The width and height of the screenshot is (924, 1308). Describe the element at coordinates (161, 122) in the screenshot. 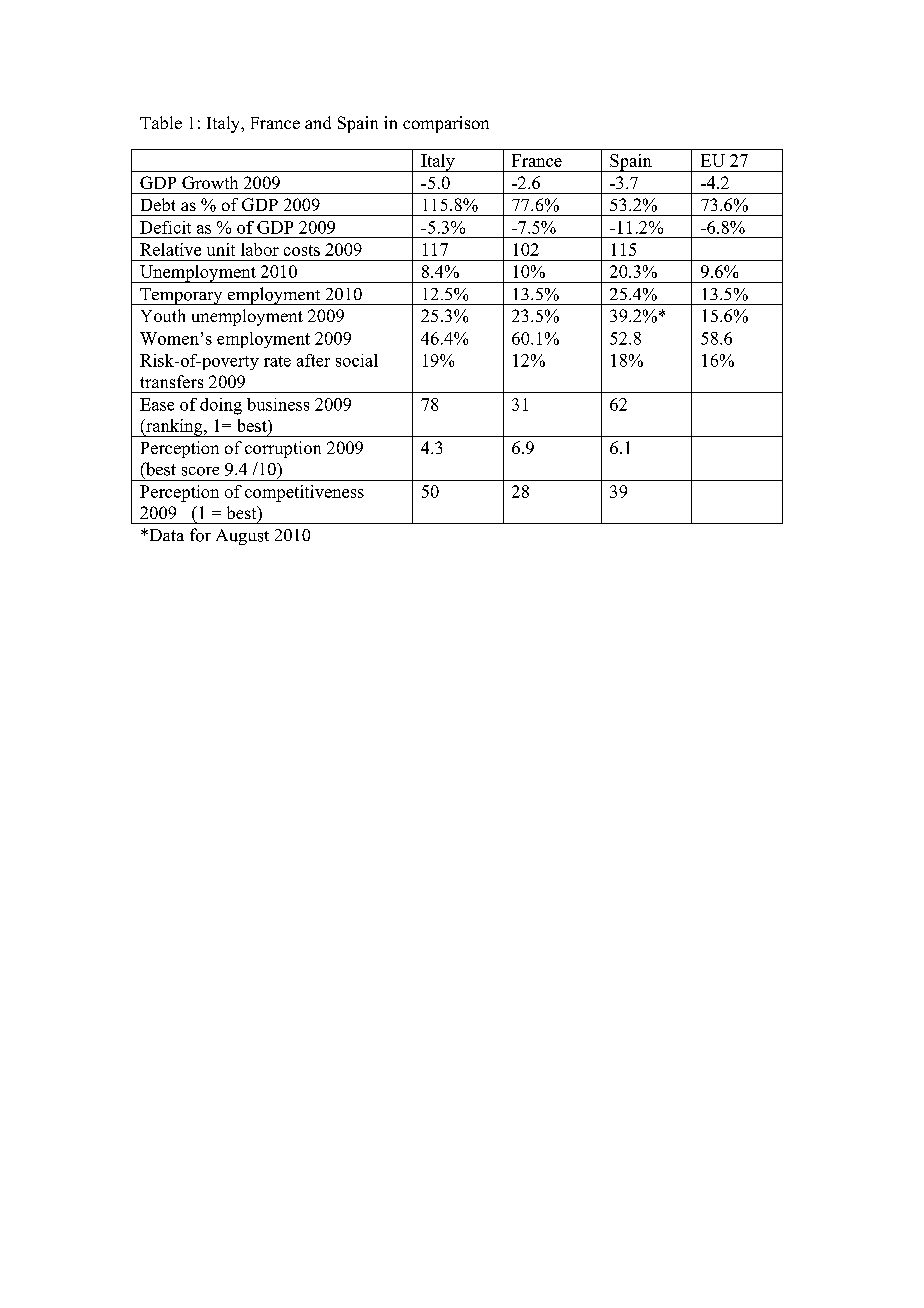

I see `Table` at that location.
